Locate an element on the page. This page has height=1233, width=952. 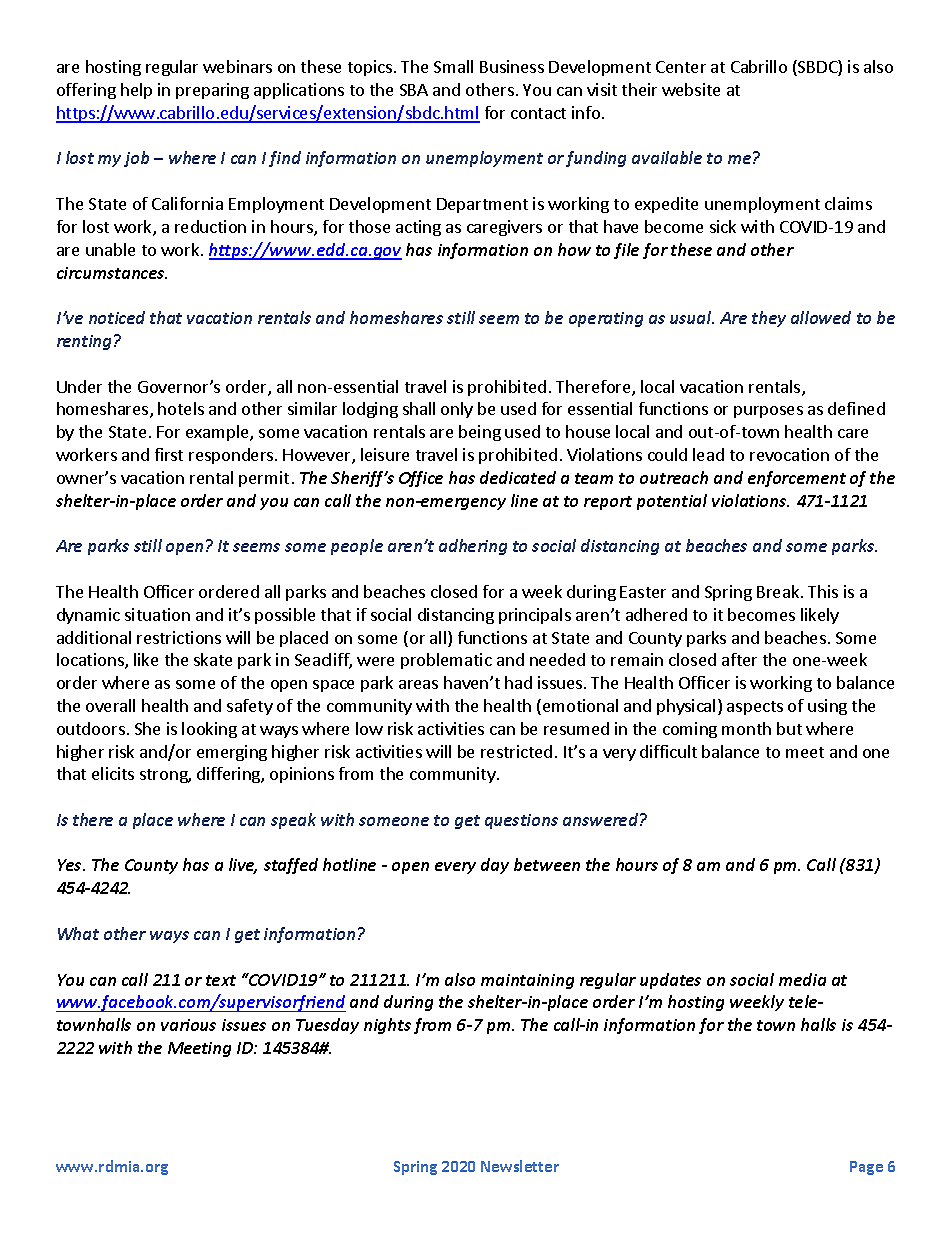
Page is located at coordinates (866, 1168).
